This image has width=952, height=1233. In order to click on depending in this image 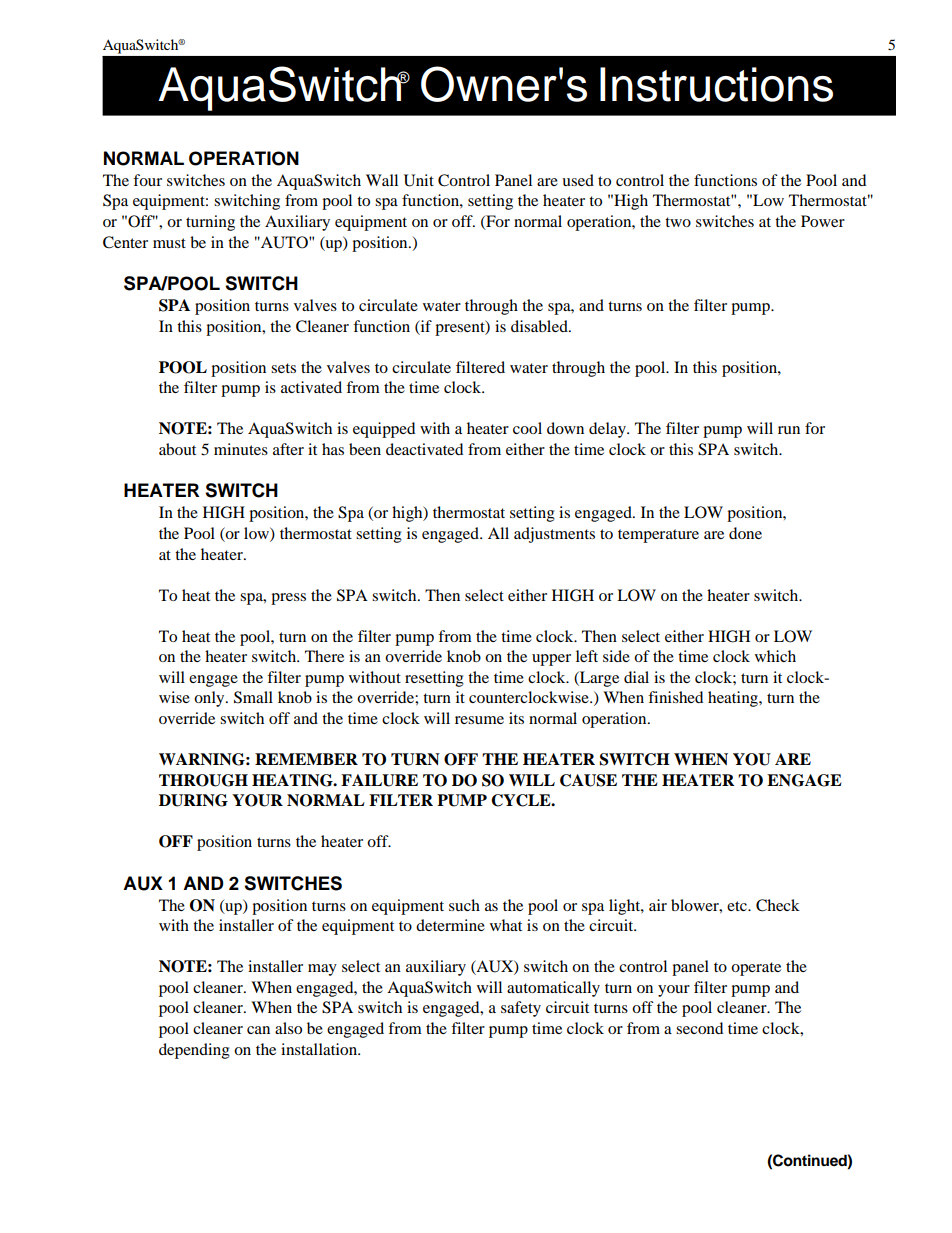, I will do `click(194, 1051)`.
